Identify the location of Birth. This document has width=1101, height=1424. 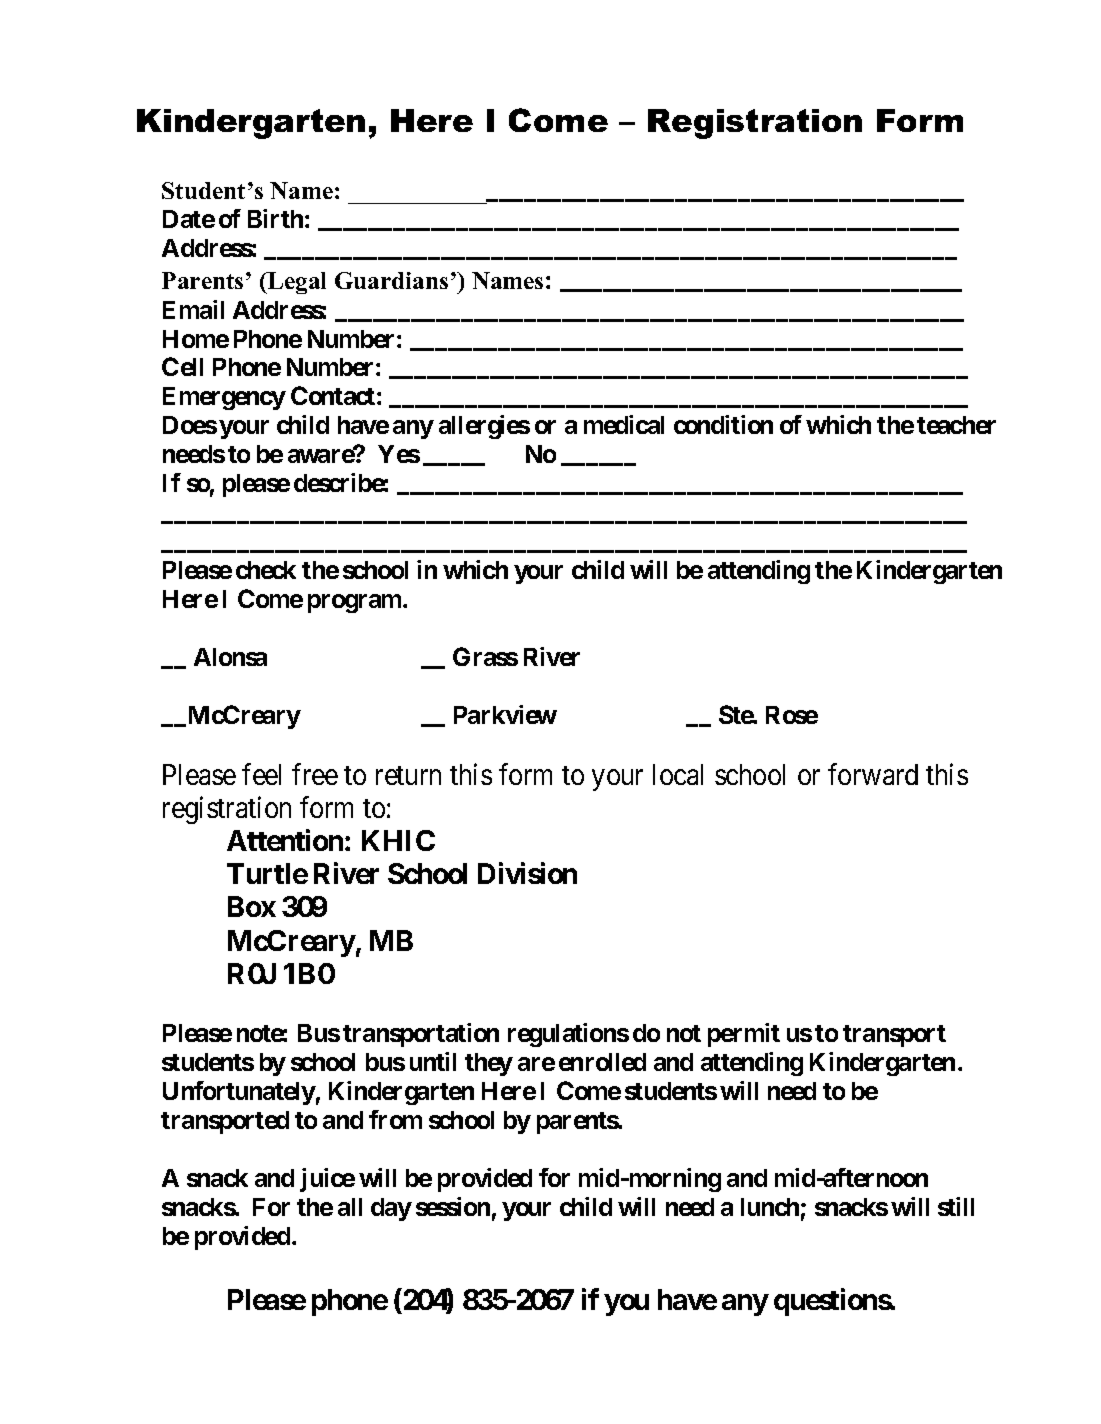
(275, 218).
